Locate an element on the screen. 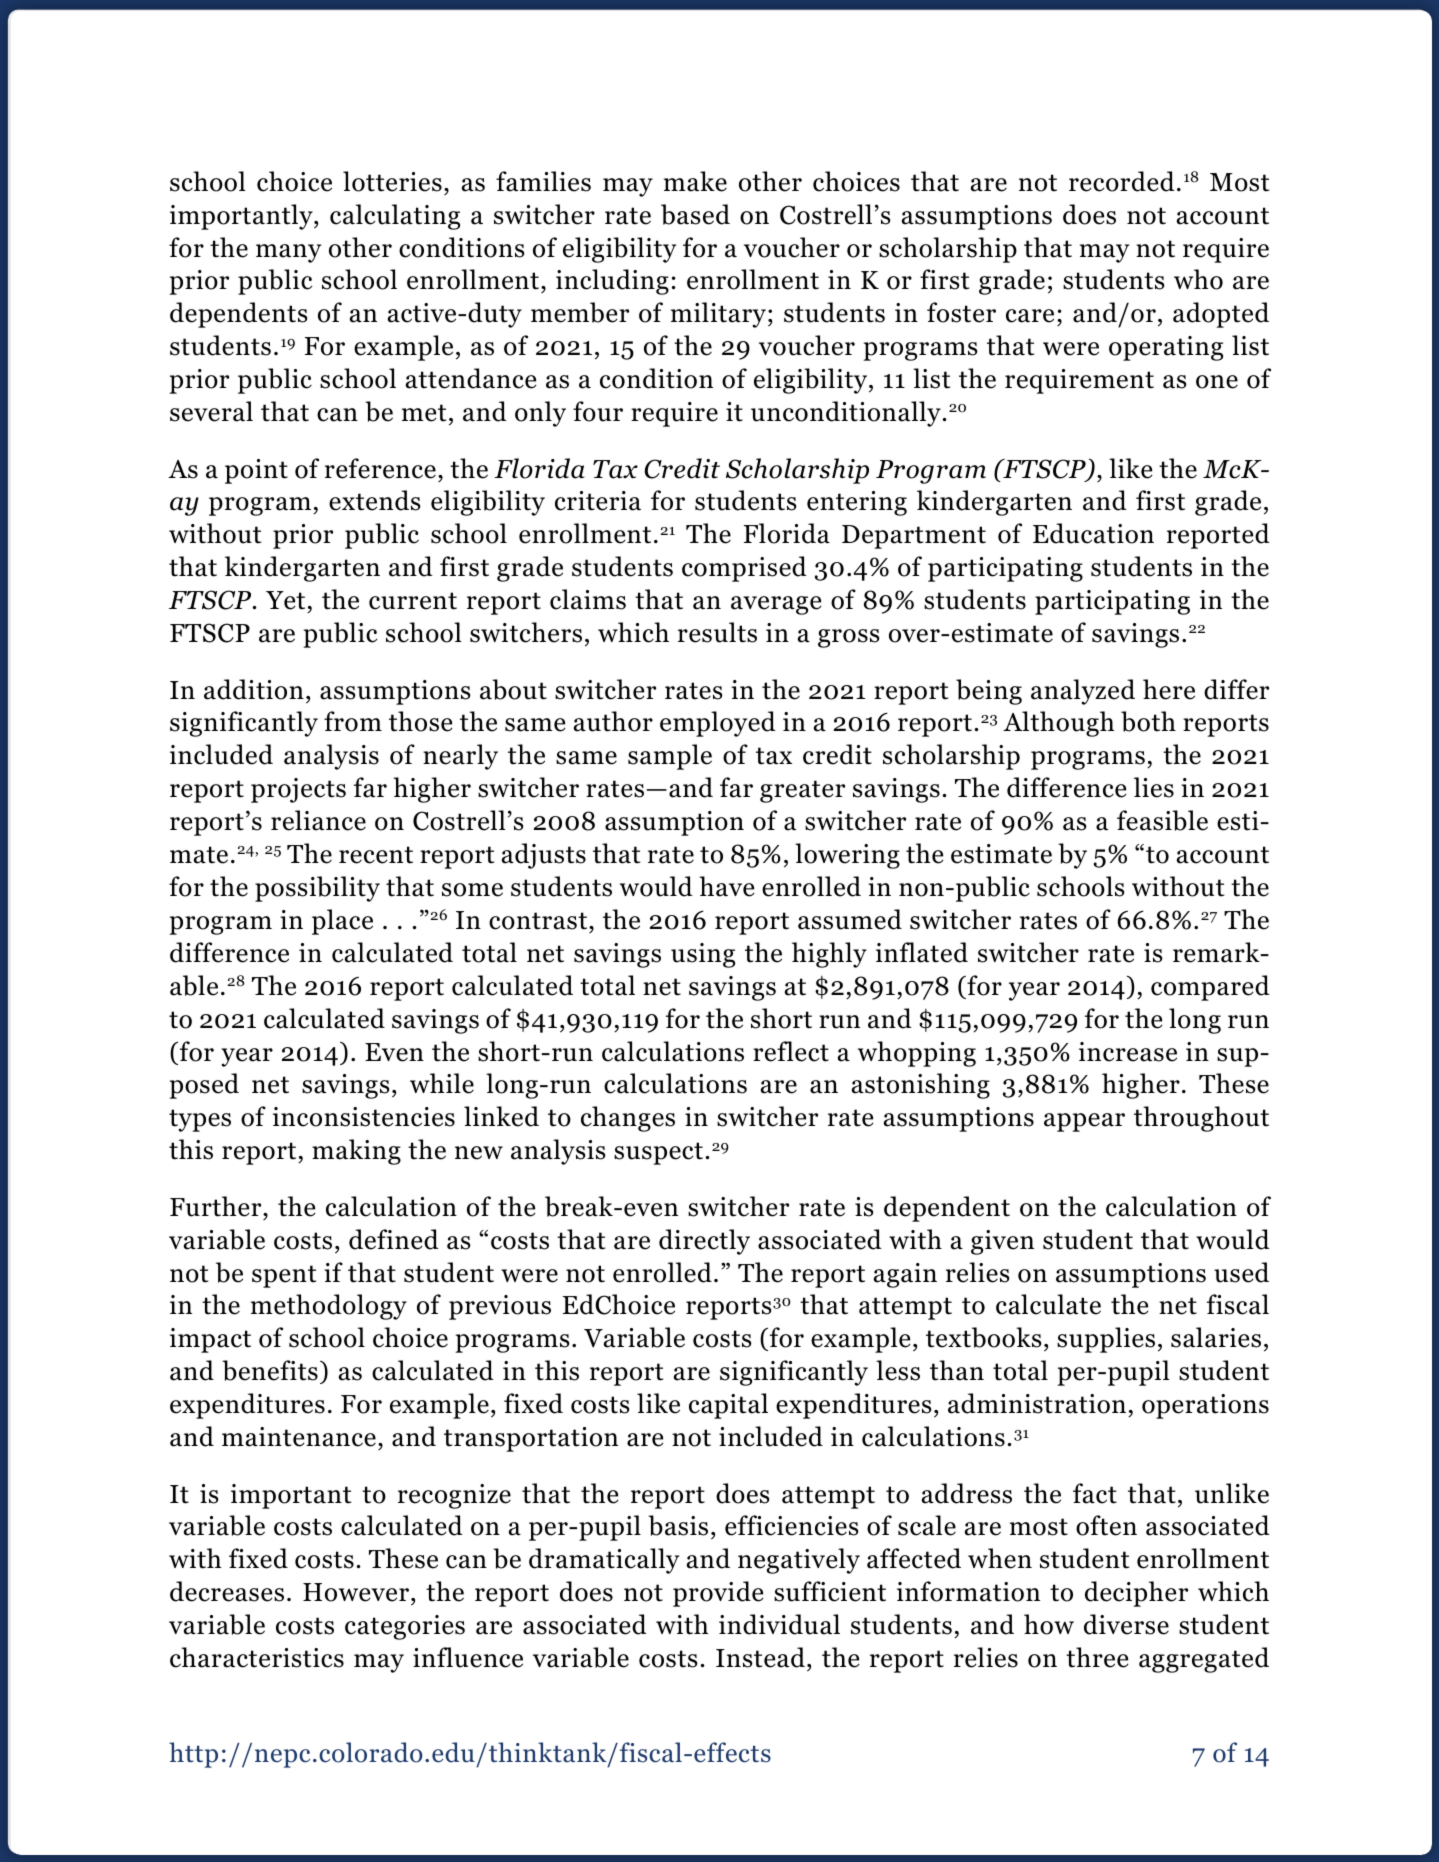 This screenshot has height=1862, width=1439. provide is located at coordinates (718, 1594).
